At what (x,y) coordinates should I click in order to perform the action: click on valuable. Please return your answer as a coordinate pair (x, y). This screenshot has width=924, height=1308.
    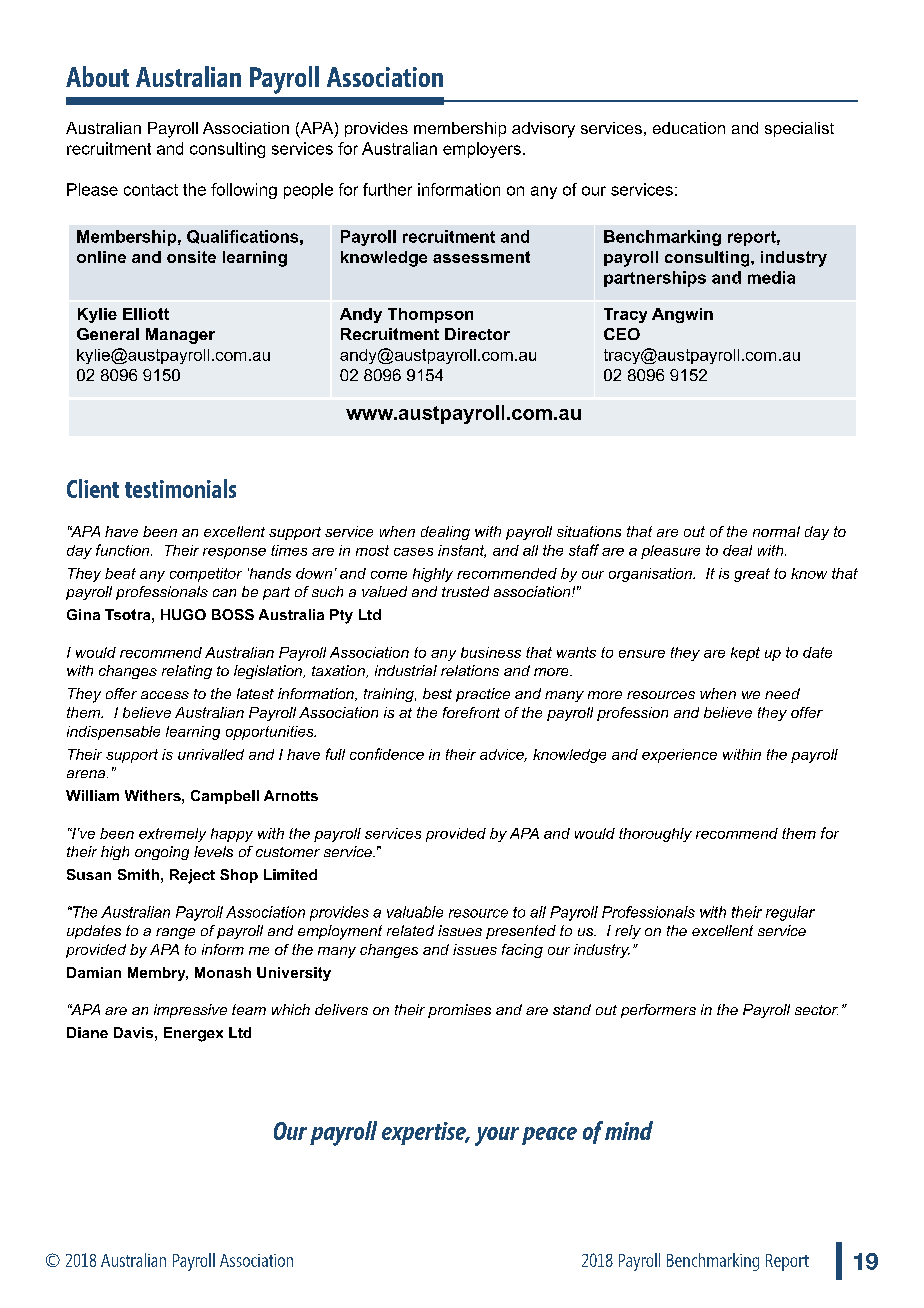
    Looking at the image, I should click on (415, 912).
